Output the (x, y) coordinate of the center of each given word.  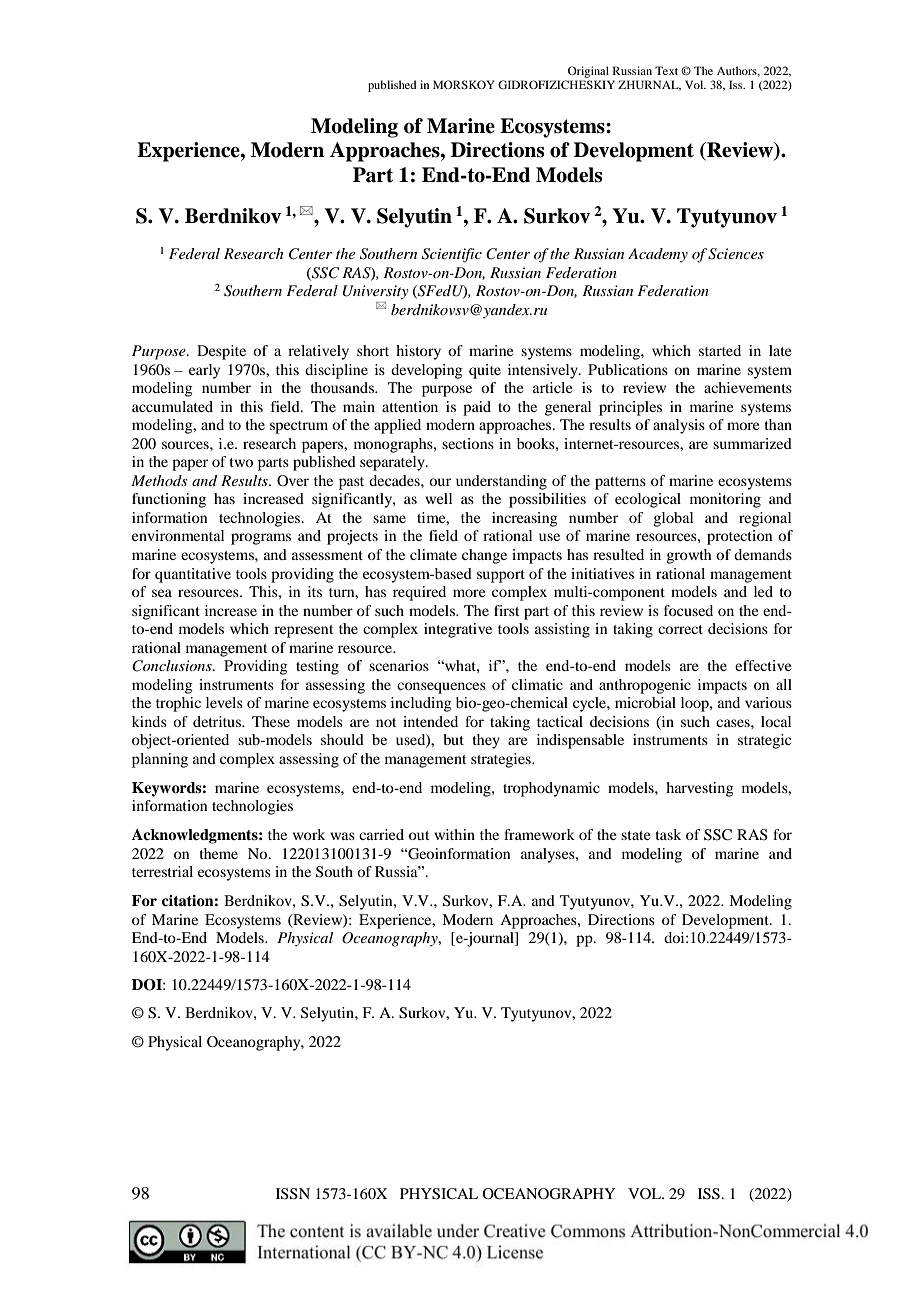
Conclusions (173, 666)
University (376, 292)
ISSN (293, 1194)
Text (666, 70)
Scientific (452, 255)
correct (680, 629)
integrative (458, 630)
